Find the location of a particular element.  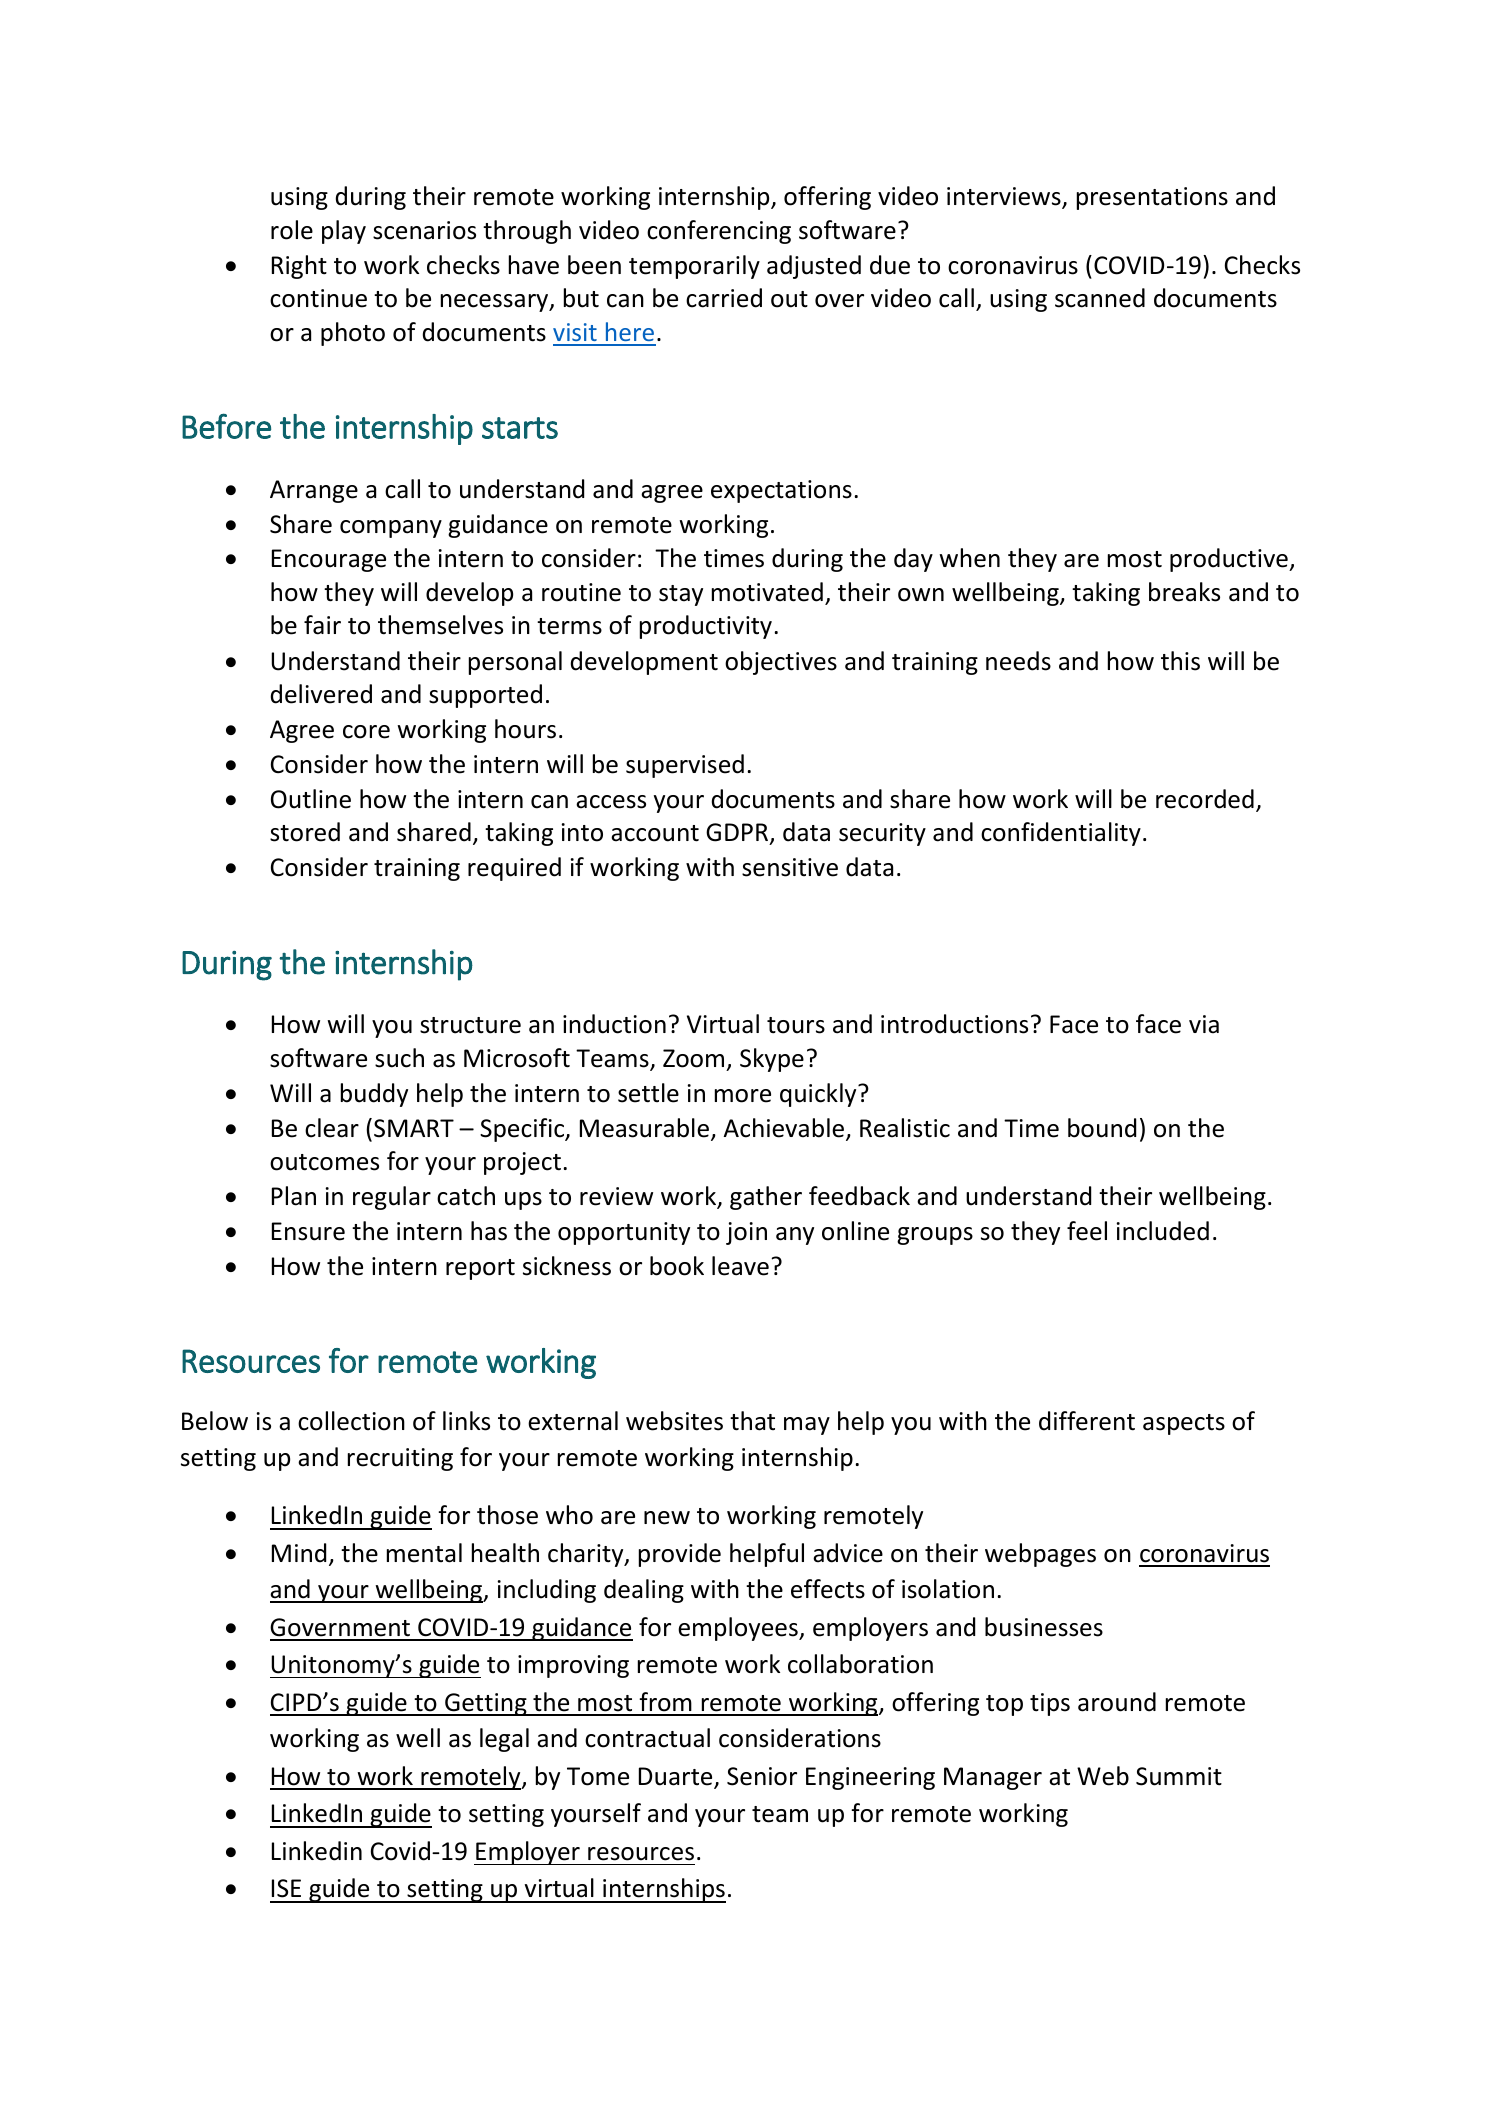

Senior is located at coordinates (762, 1776).
